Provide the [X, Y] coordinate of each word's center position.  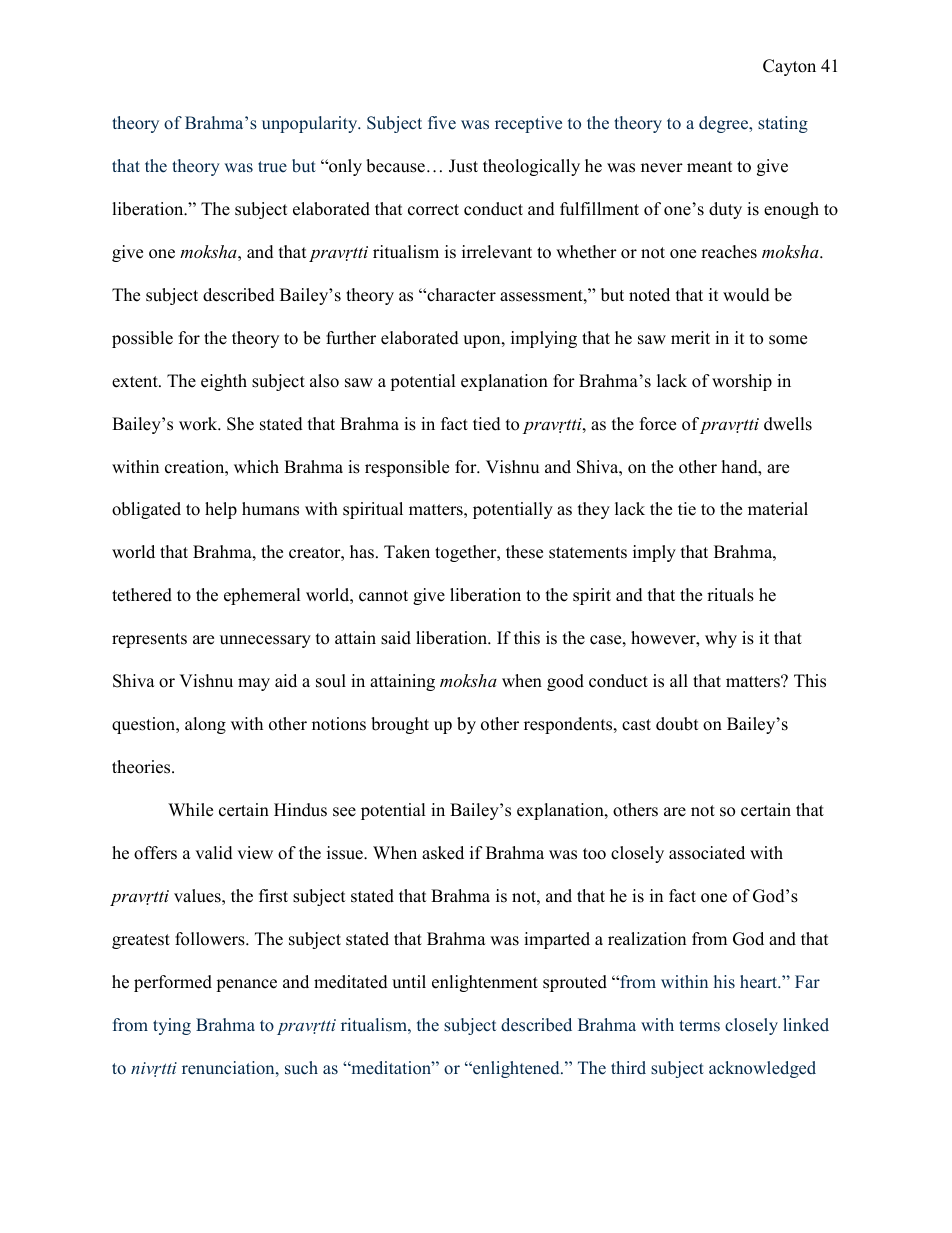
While [190, 810]
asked [443, 853]
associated [707, 853]
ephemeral [262, 596]
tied [487, 424]
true [272, 166]
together [467, 553]
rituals [730, 595]
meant [710, 167]
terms [699, 1026]
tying [172, 1026]
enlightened [516, 1069]
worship [742, 382]
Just [463, 166]
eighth [224, 382]
